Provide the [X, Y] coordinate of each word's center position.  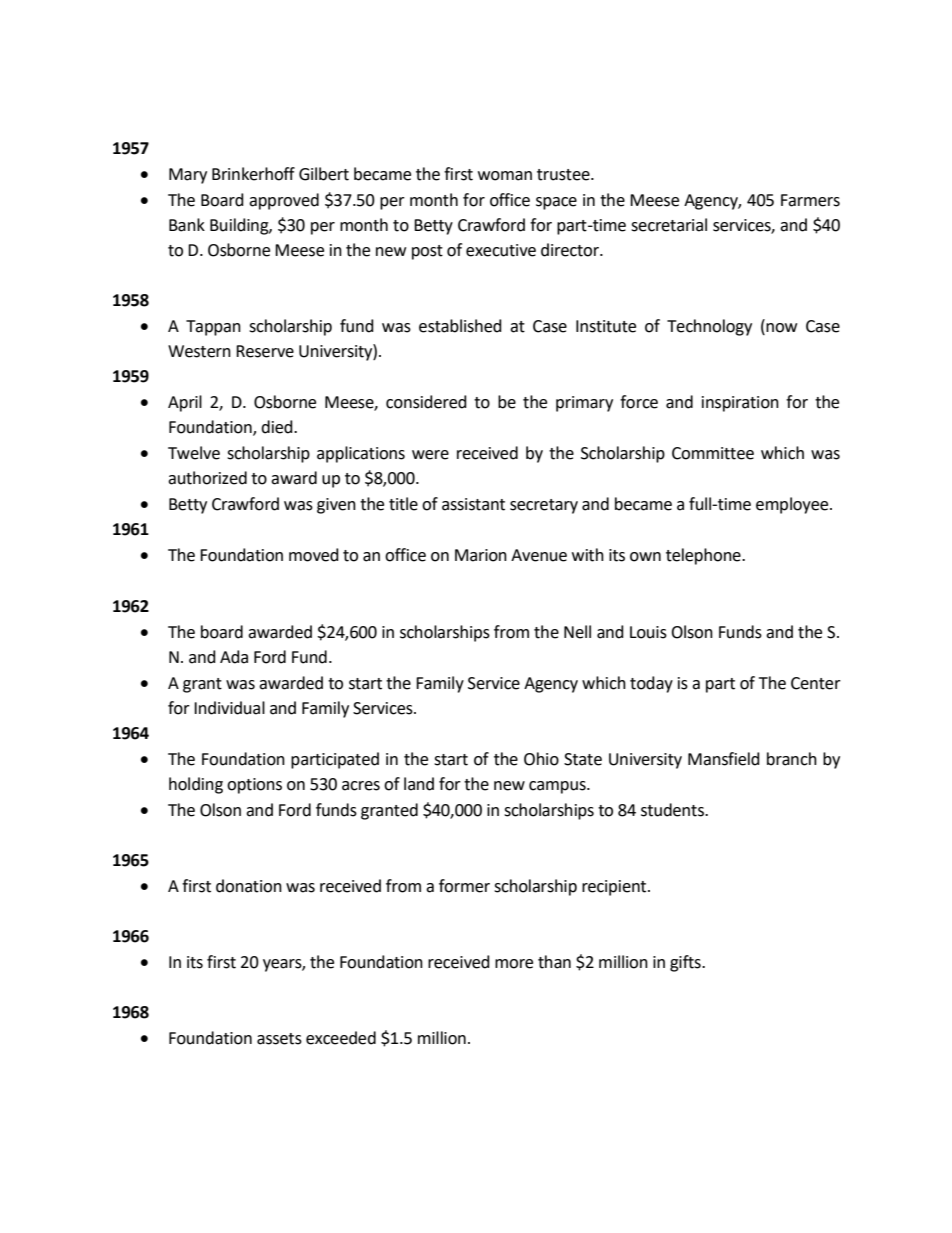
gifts [686, 963]
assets [279, 1039]
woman [505, 176]
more [514, 964]
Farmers [810, 200]
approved [284, 201]
